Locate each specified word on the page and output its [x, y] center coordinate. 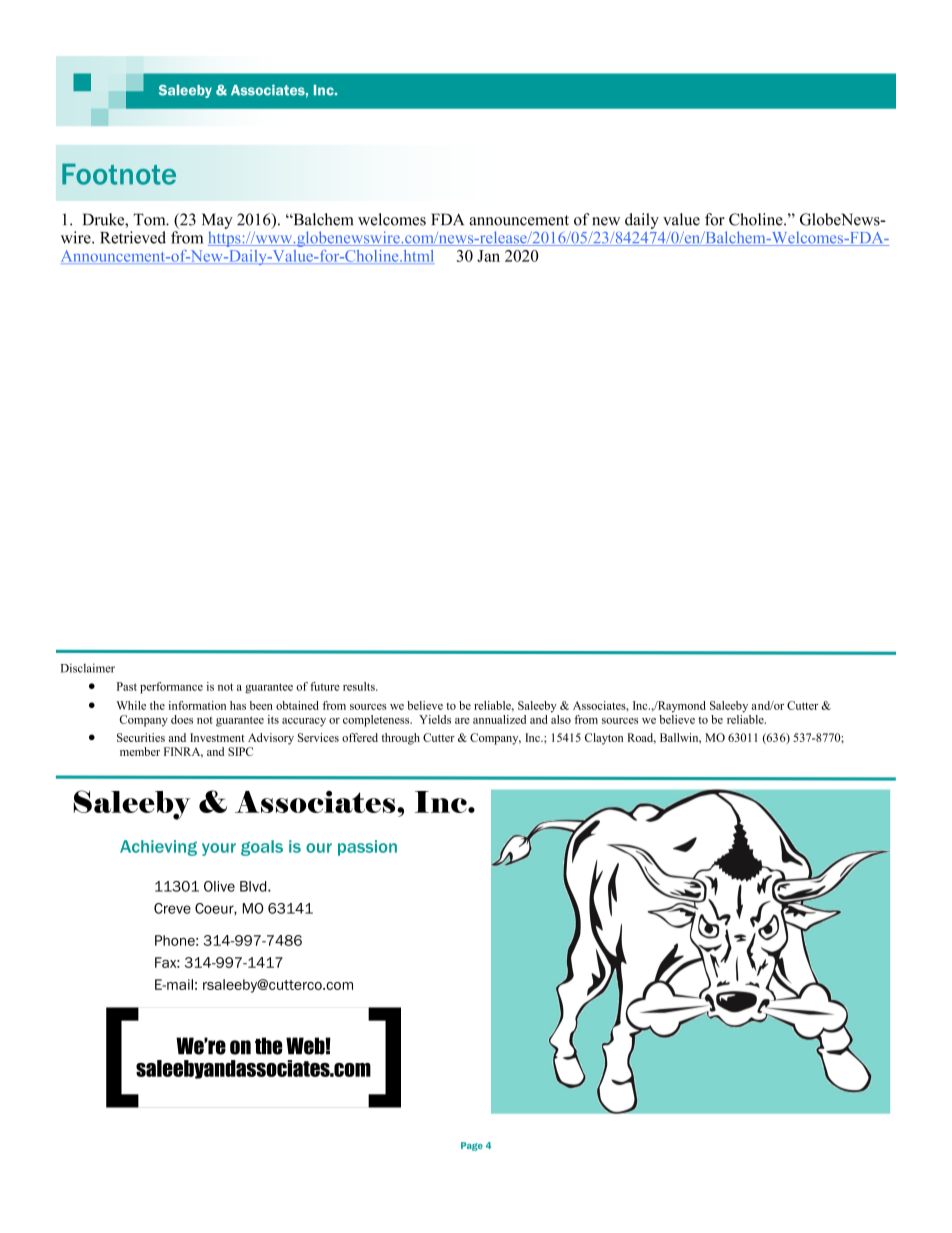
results [360, 686]
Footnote [119, 174]
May [217, 221]
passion [367, 848]
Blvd [254, 886]
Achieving [158, 848]
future [325, 686]
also [561, 718]
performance [171, 688]
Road [641, 738]
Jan [488, 256]
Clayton [604, 739]
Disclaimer [88, 668]
